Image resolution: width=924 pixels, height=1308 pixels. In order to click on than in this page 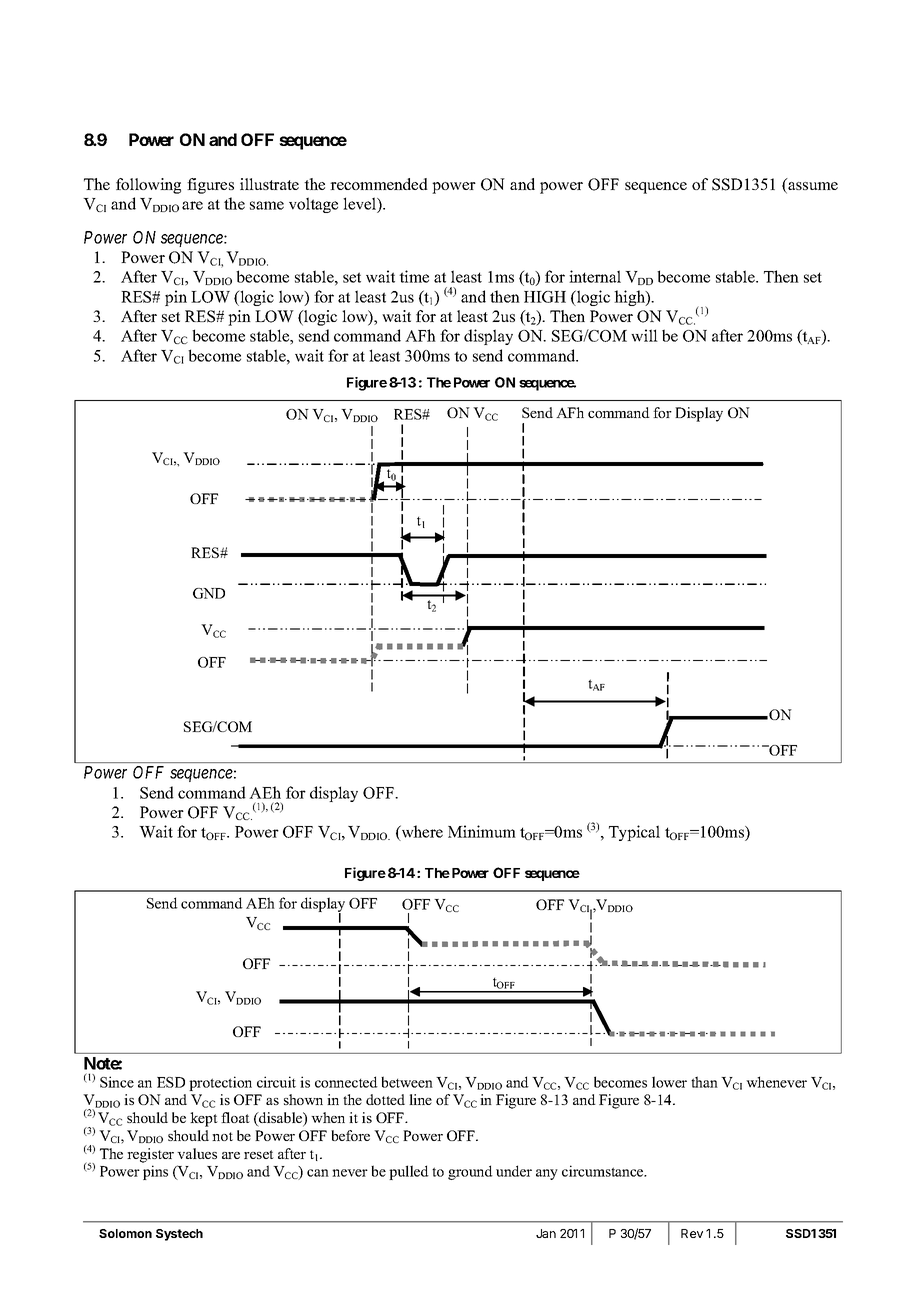, I will do `click(704, 1082)`.
